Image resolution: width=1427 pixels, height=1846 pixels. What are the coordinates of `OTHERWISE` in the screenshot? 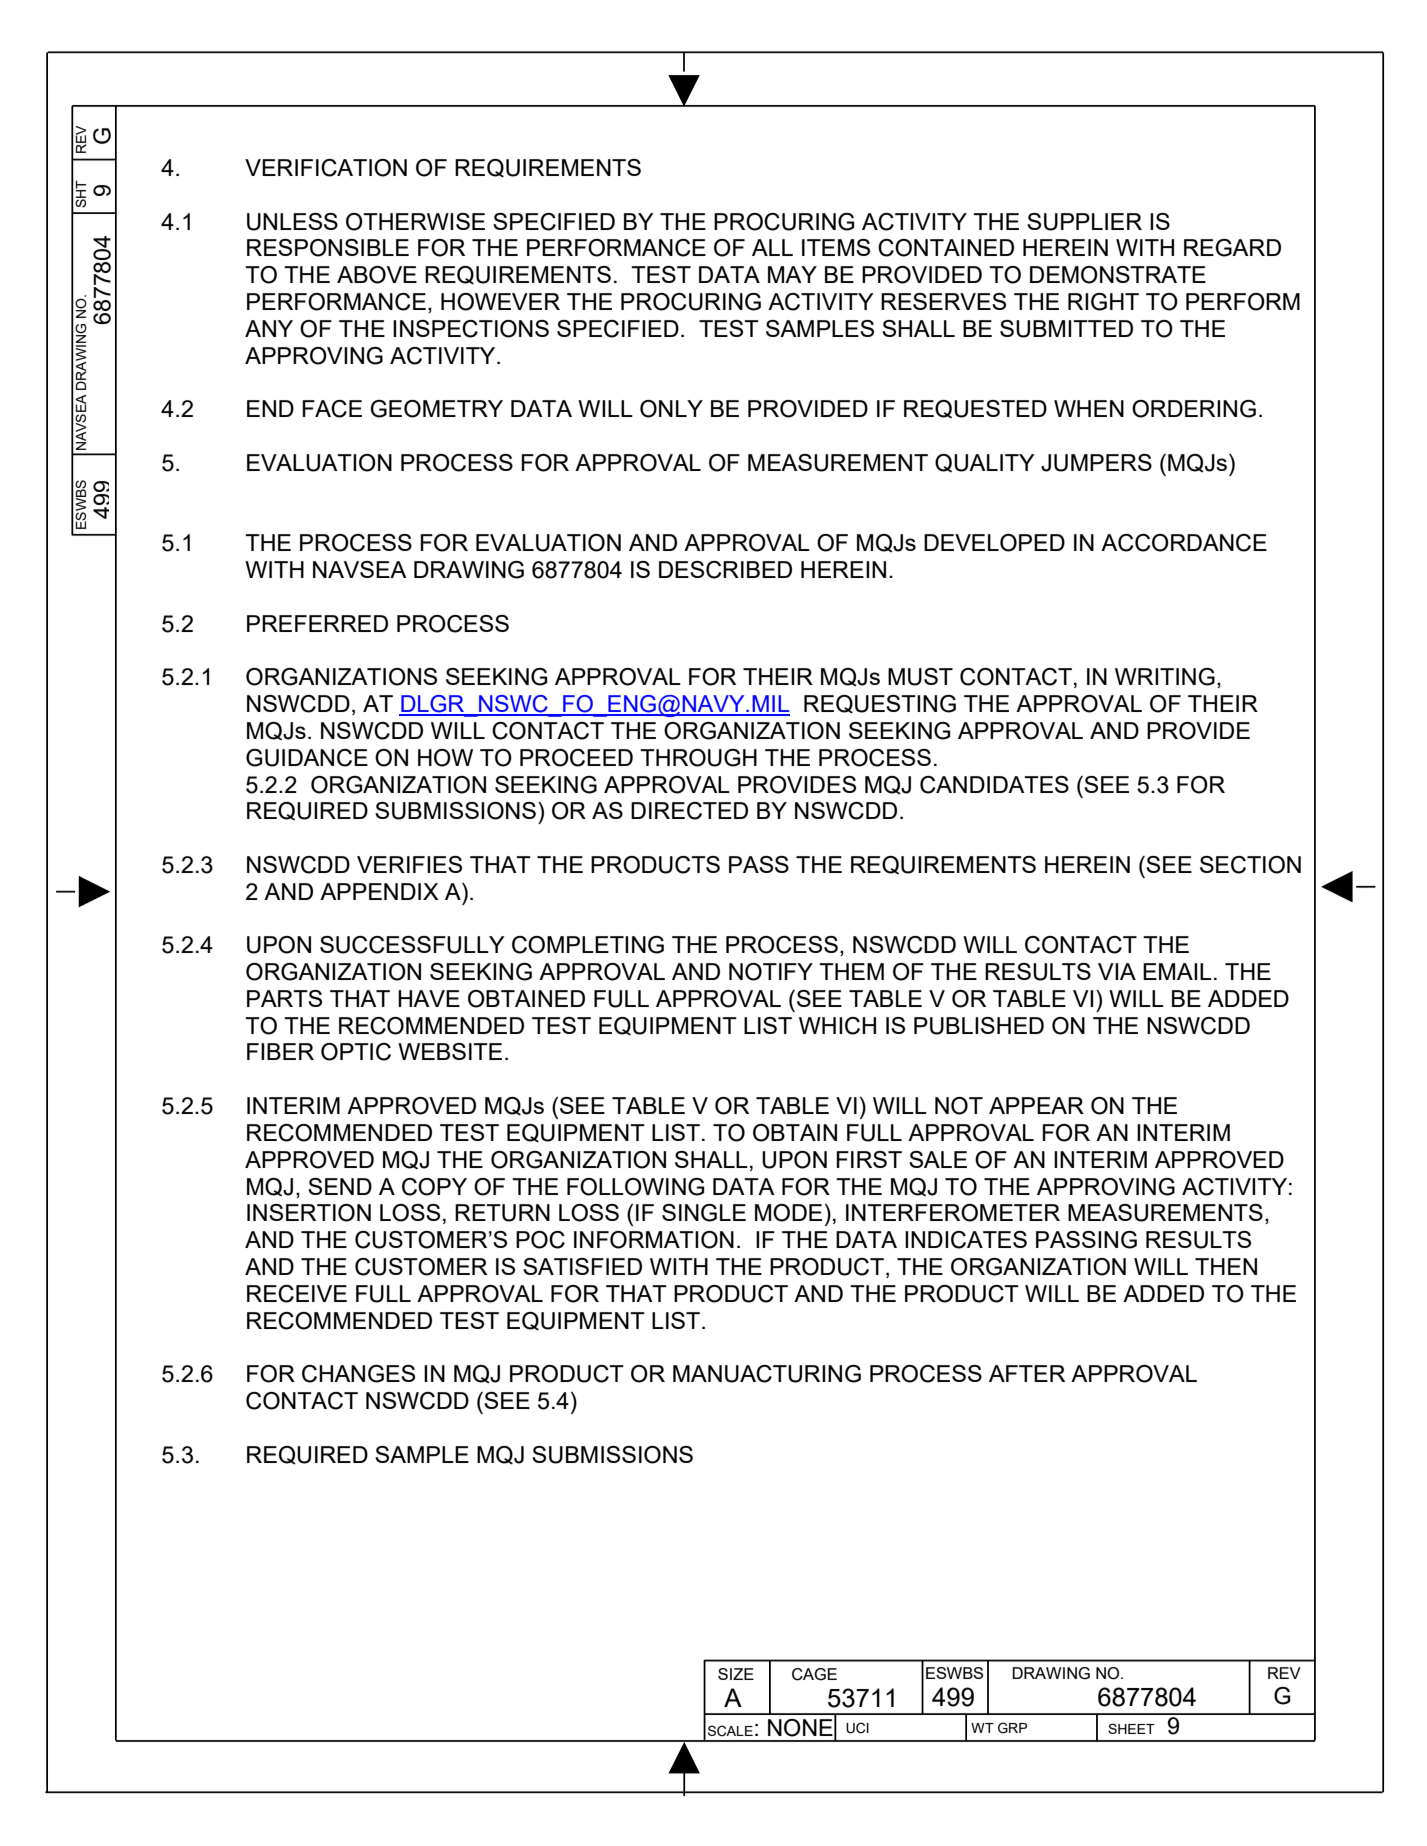 It's located at (415, 222).
